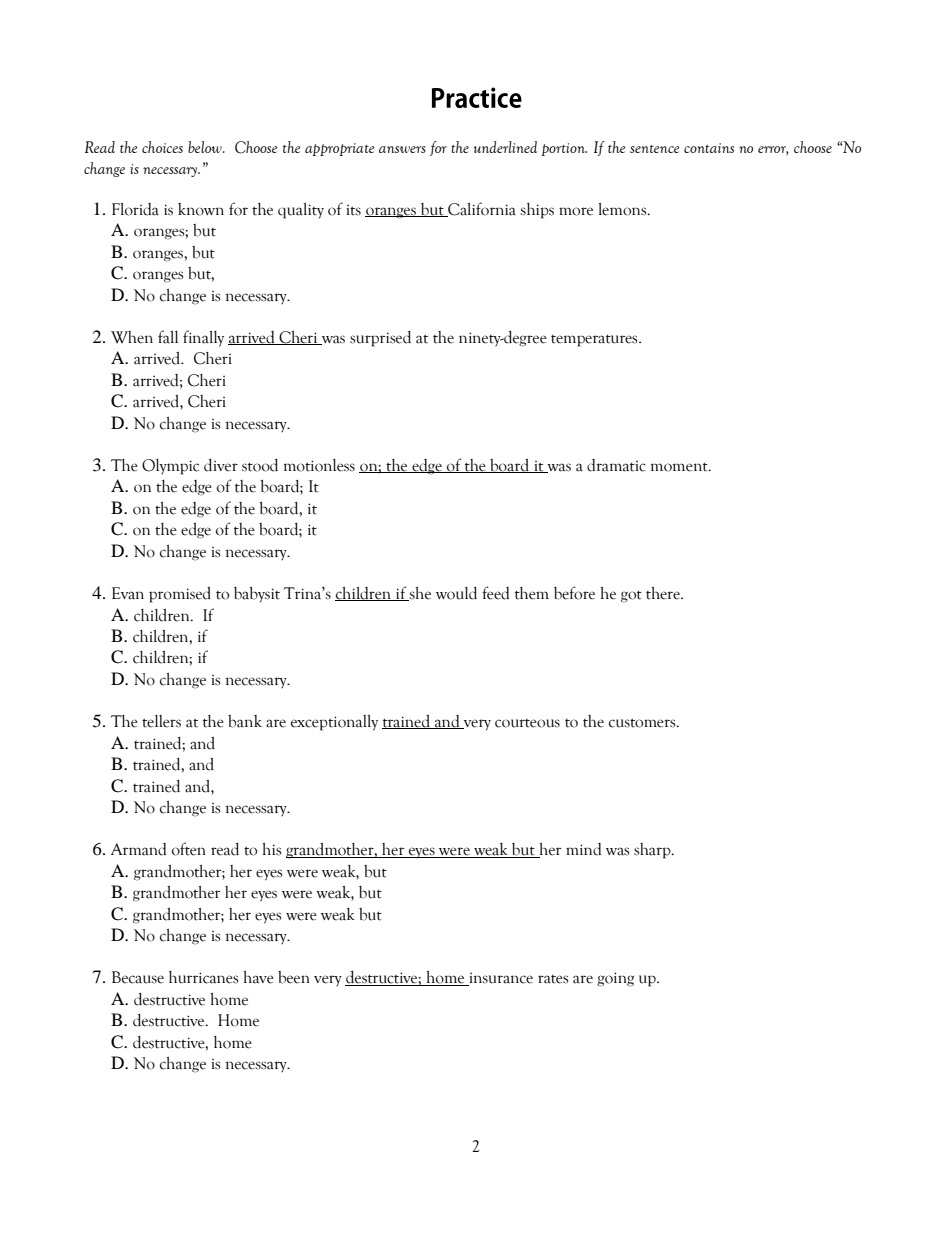  What do you see at coordinates (500, 979) in the screenshot?
I see `insurance` at bounding box center [500, 979].
